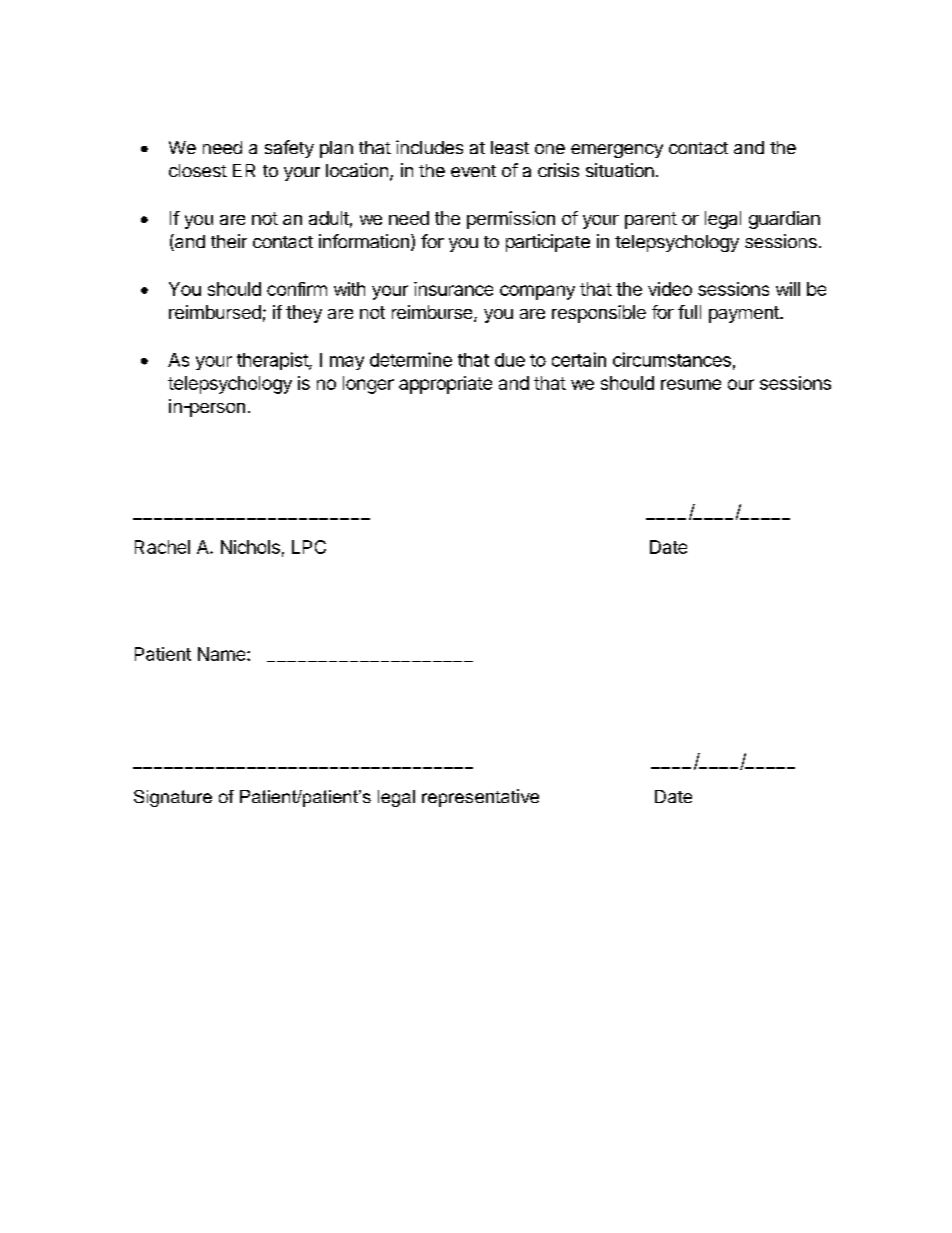  Describe the element at coordinates (453, 289) in the screenshot. I see `insurance` at that location.
